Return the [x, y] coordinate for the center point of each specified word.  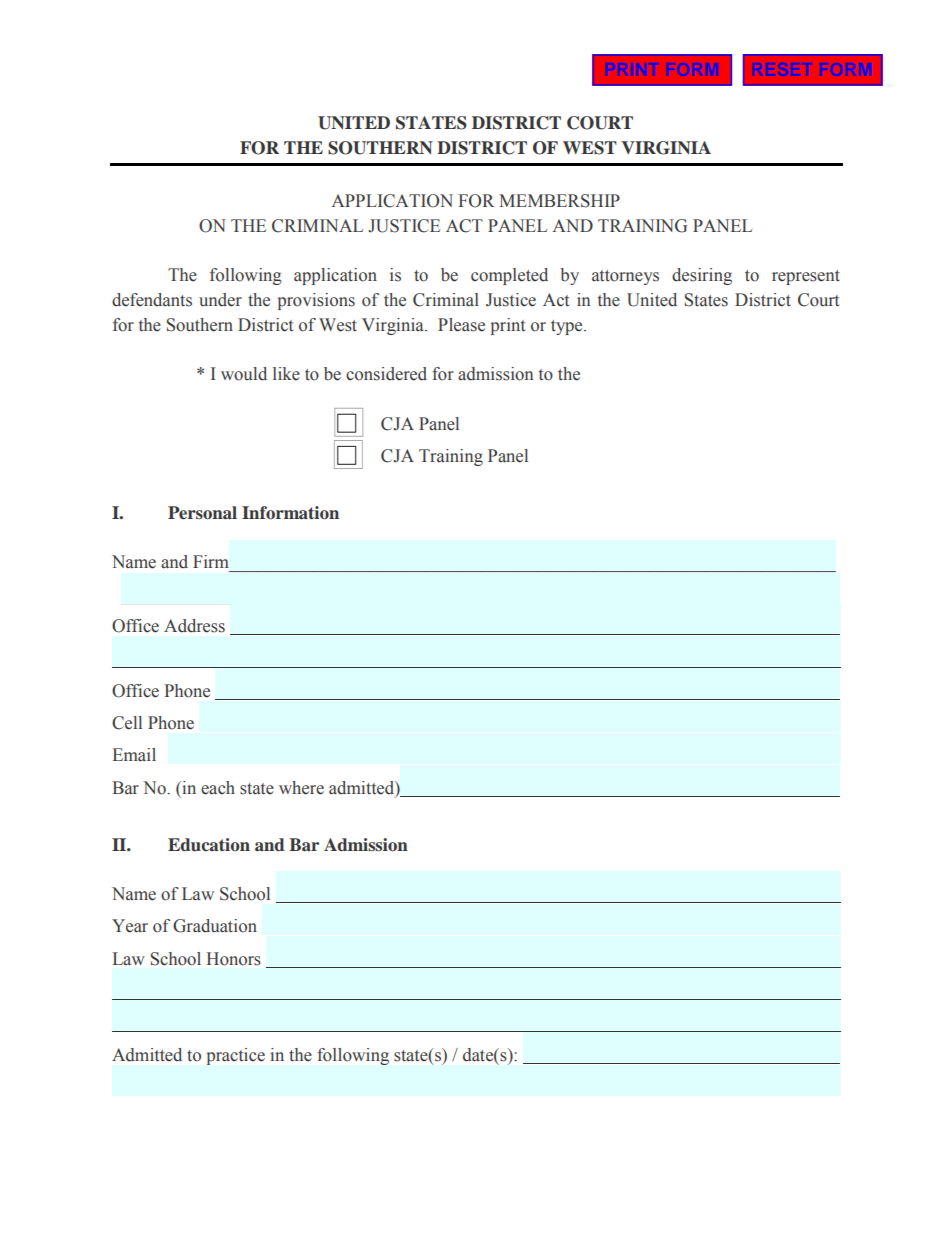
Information [290, 513]
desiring [702, 276]
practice [236, 1056]
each [218, 788]
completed [509, 276]
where [301, 788]
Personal [202, 513]
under [220, 300]
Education [209, 845]
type [568, 327]
